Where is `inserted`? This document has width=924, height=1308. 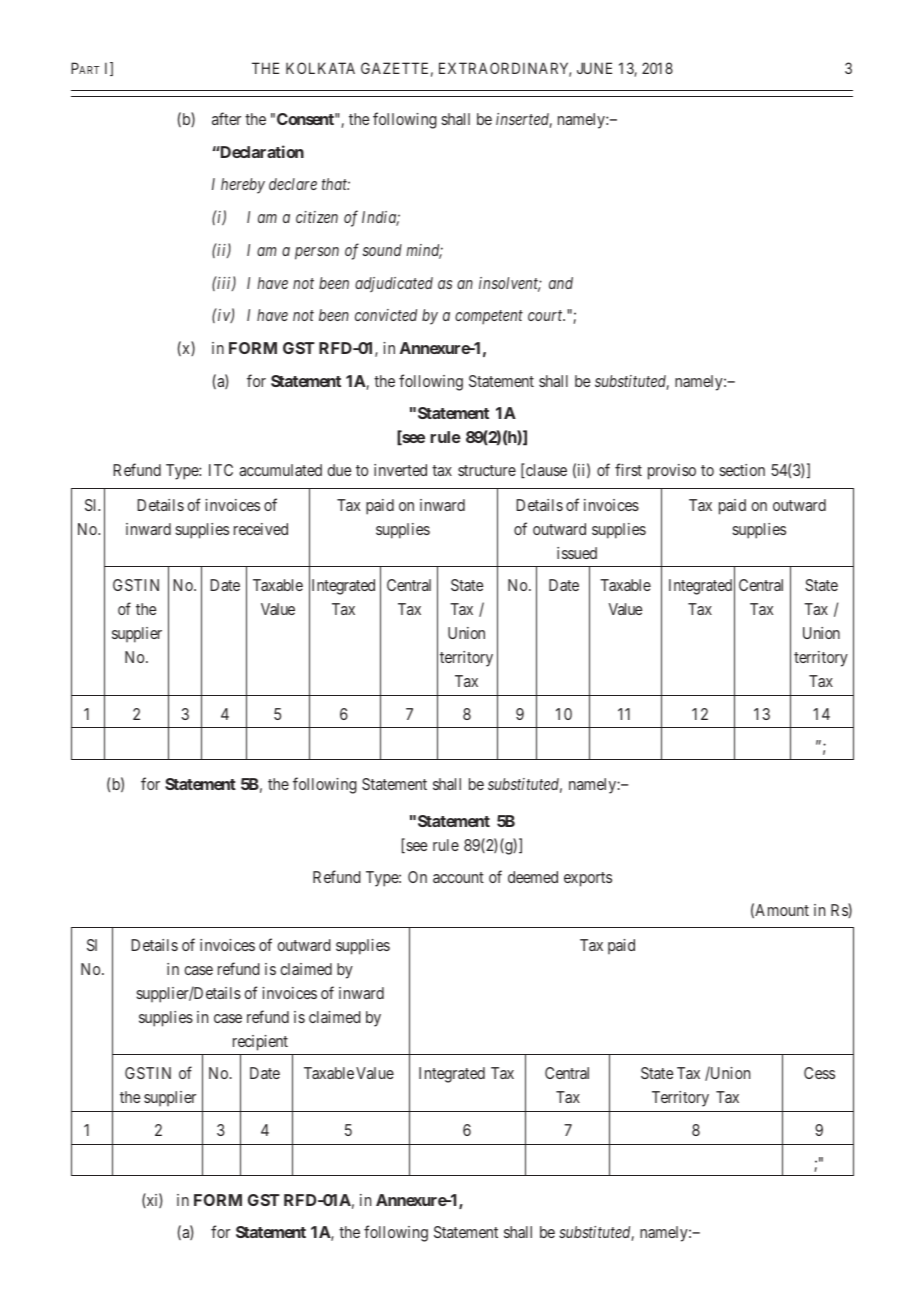 inserted is located at coordinates (524, 120).
